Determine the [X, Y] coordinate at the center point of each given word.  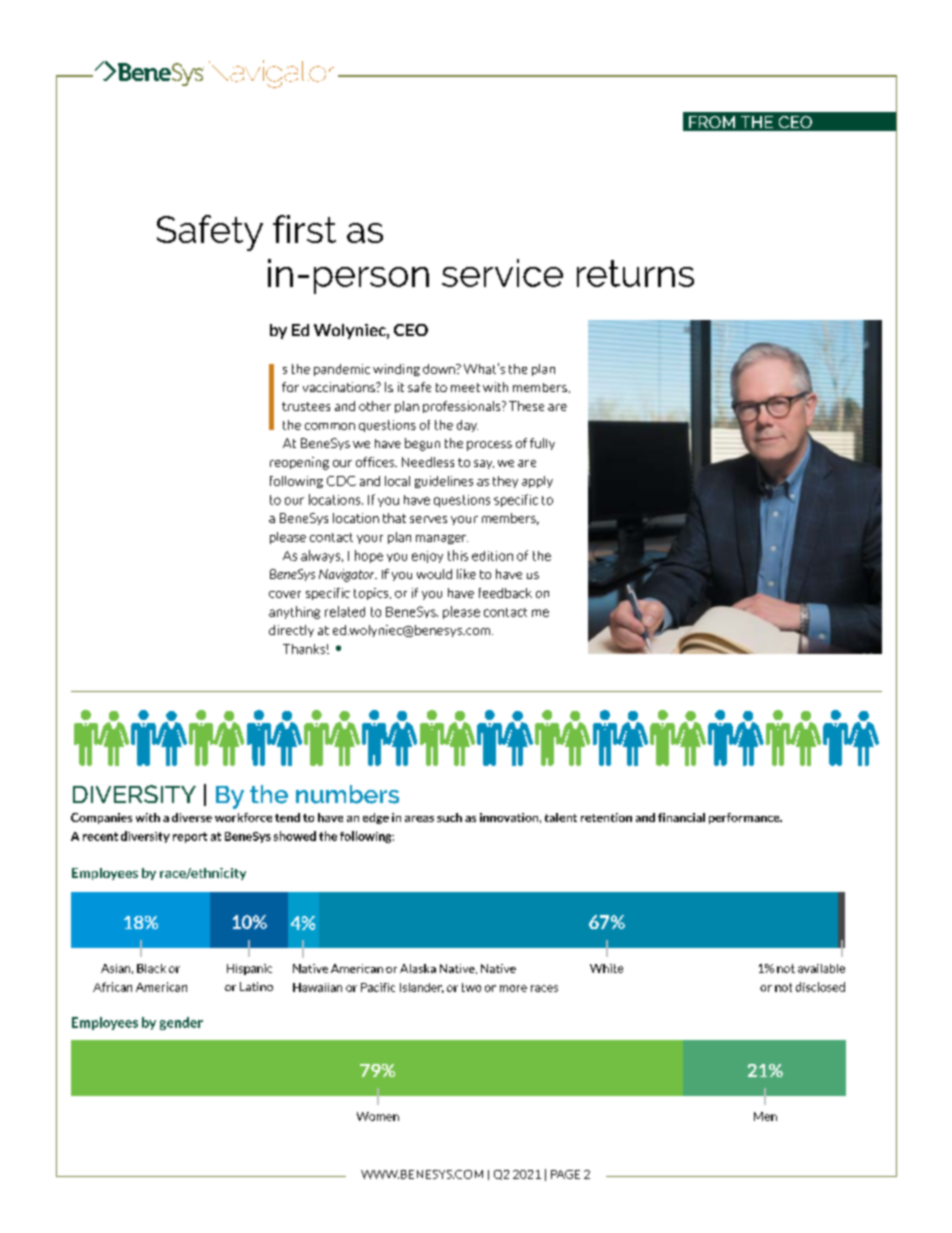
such [449, 817]
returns [635, 273]
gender [181, 1023]
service [502, 273]
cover [285, 594]
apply [537, 482]
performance [745, 818]
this [458, 555]
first [304, 229]
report [190, 837]
